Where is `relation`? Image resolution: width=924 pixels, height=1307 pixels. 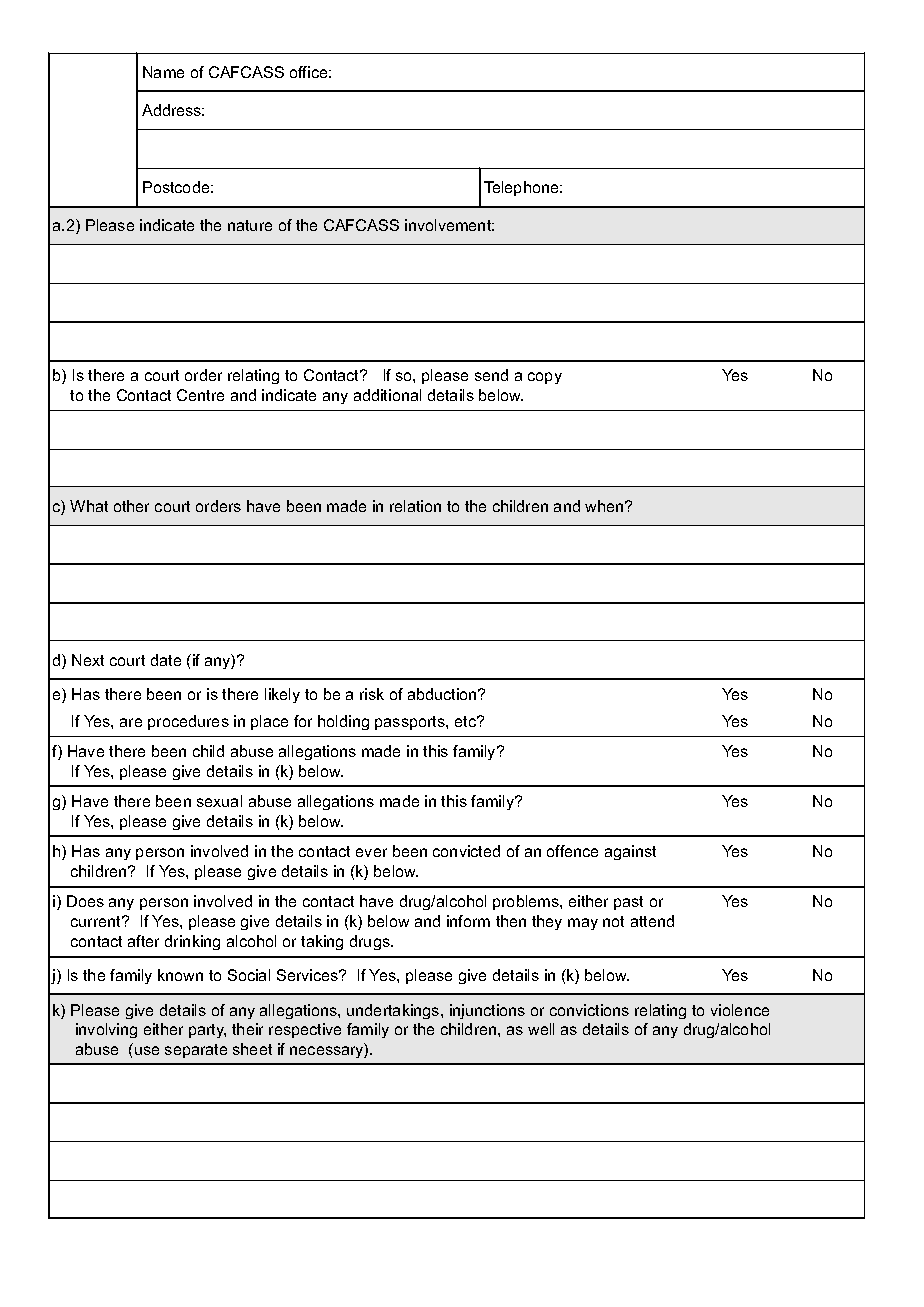
relation is located at coordinates (415, 506).
